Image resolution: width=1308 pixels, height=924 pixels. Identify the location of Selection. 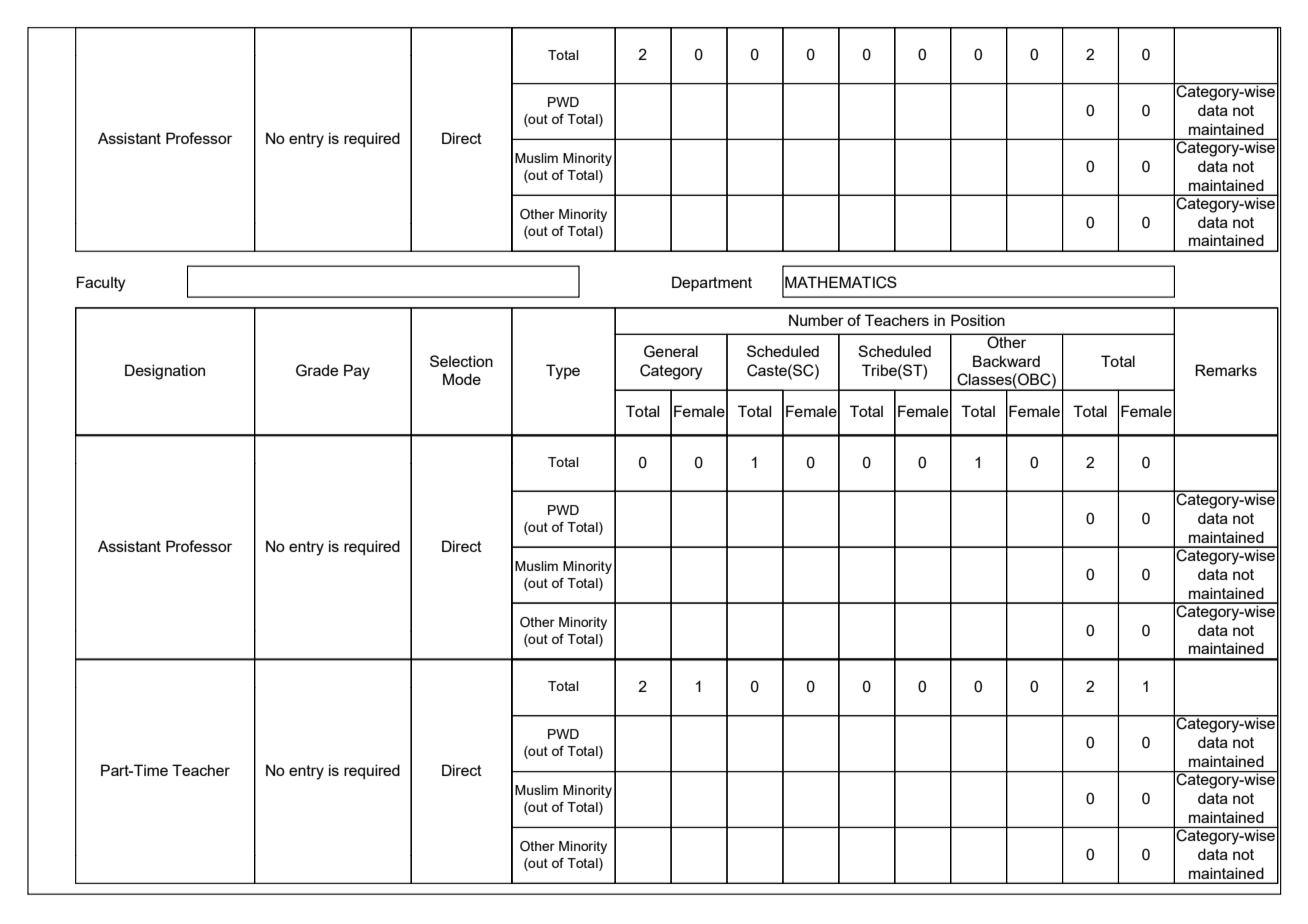
(461, 361).
